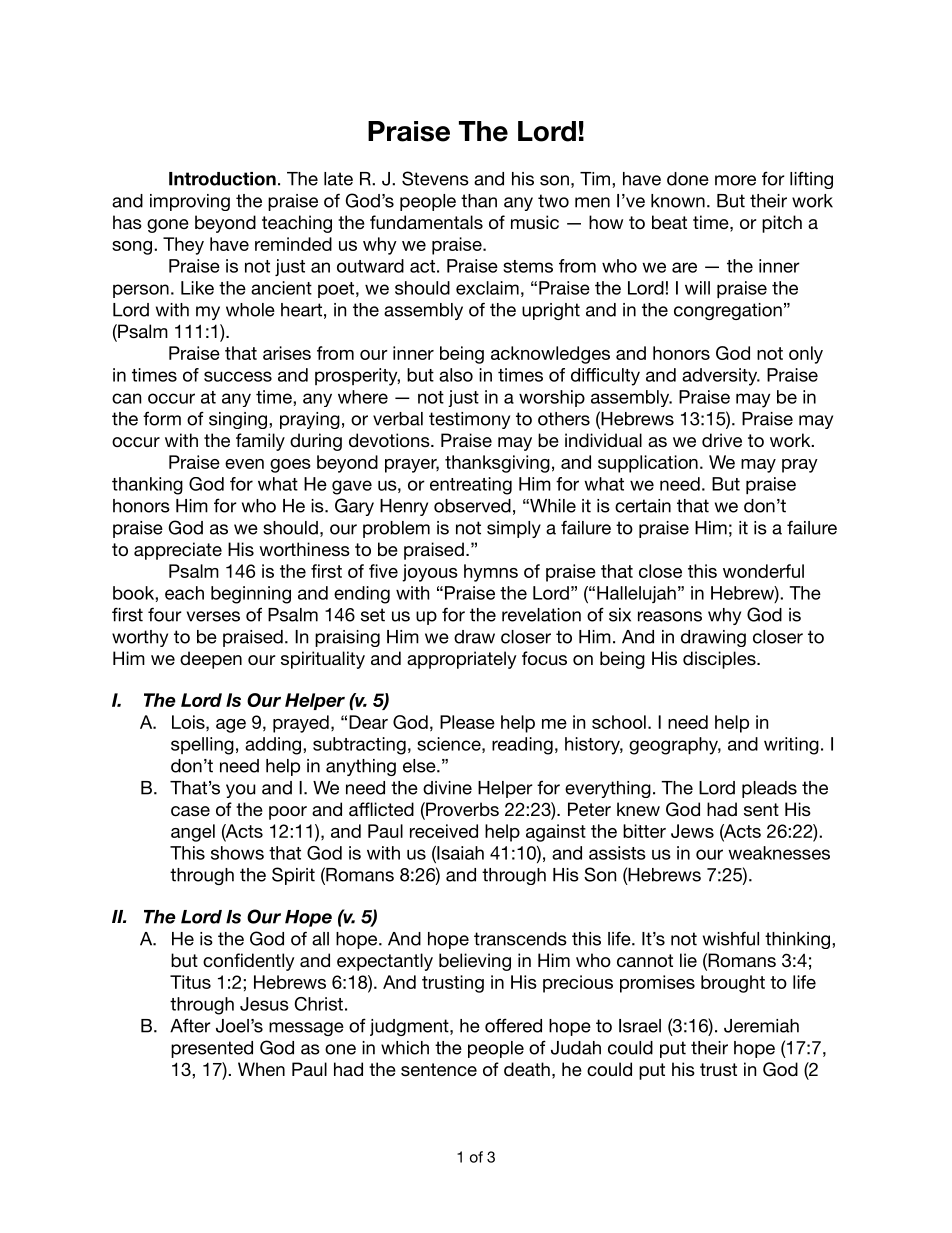 This document has width=952, height=1233. I want to click on judgment, so click(410, 1027).
